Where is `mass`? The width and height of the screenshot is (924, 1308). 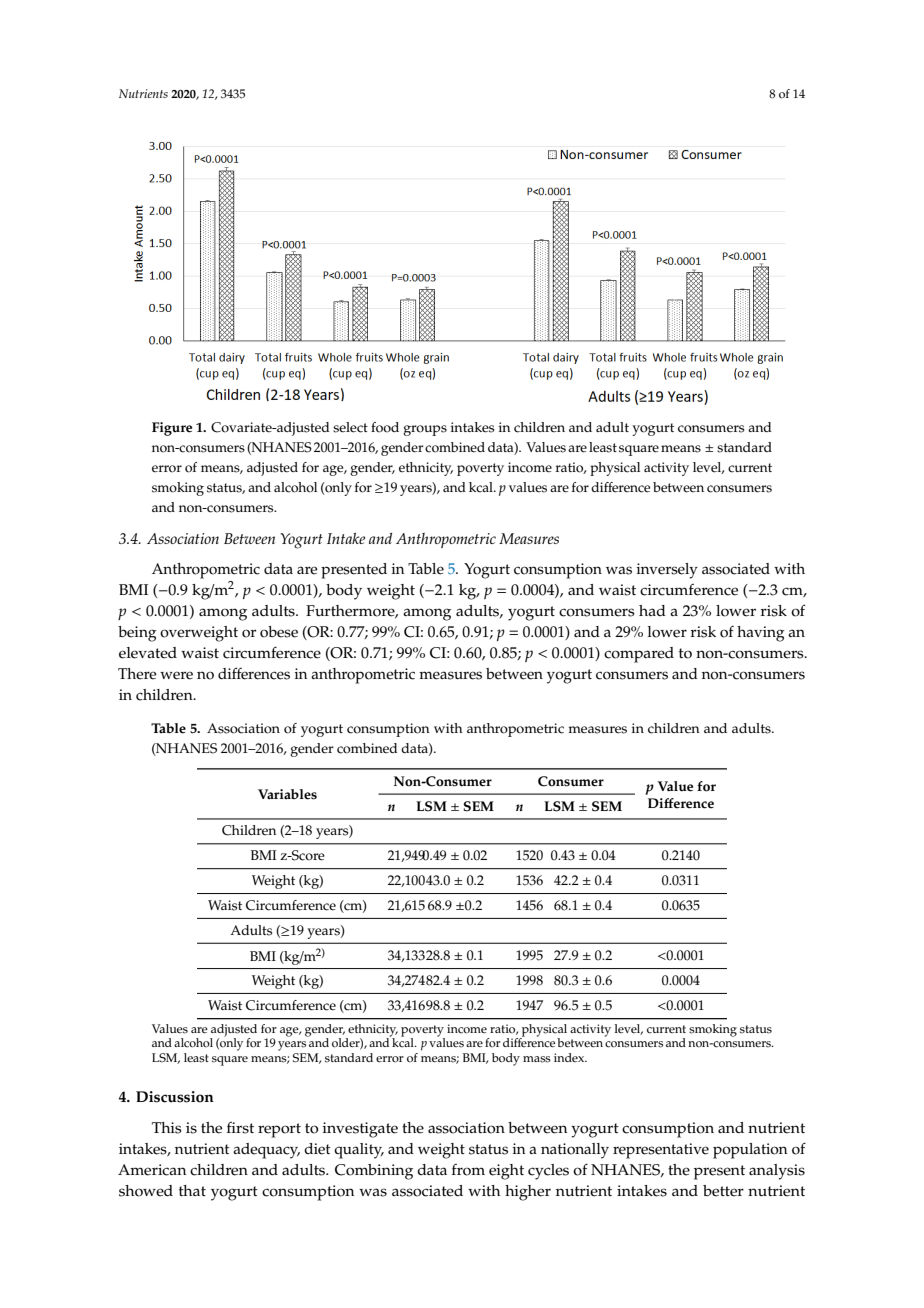
mass is located at coordinates (537, 1059).
